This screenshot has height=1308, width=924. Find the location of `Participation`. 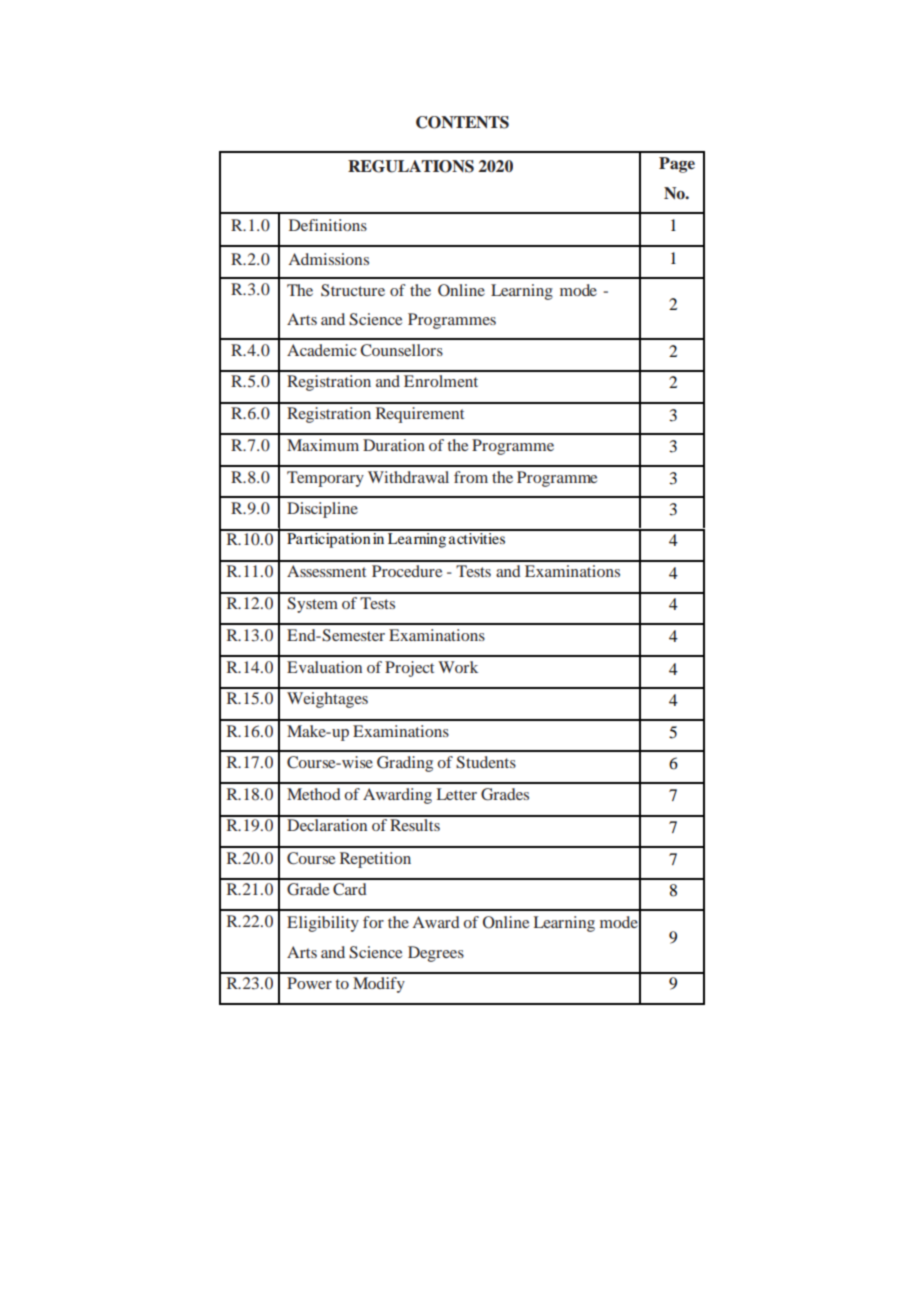

Participation is located at coordinates (328, 539).
